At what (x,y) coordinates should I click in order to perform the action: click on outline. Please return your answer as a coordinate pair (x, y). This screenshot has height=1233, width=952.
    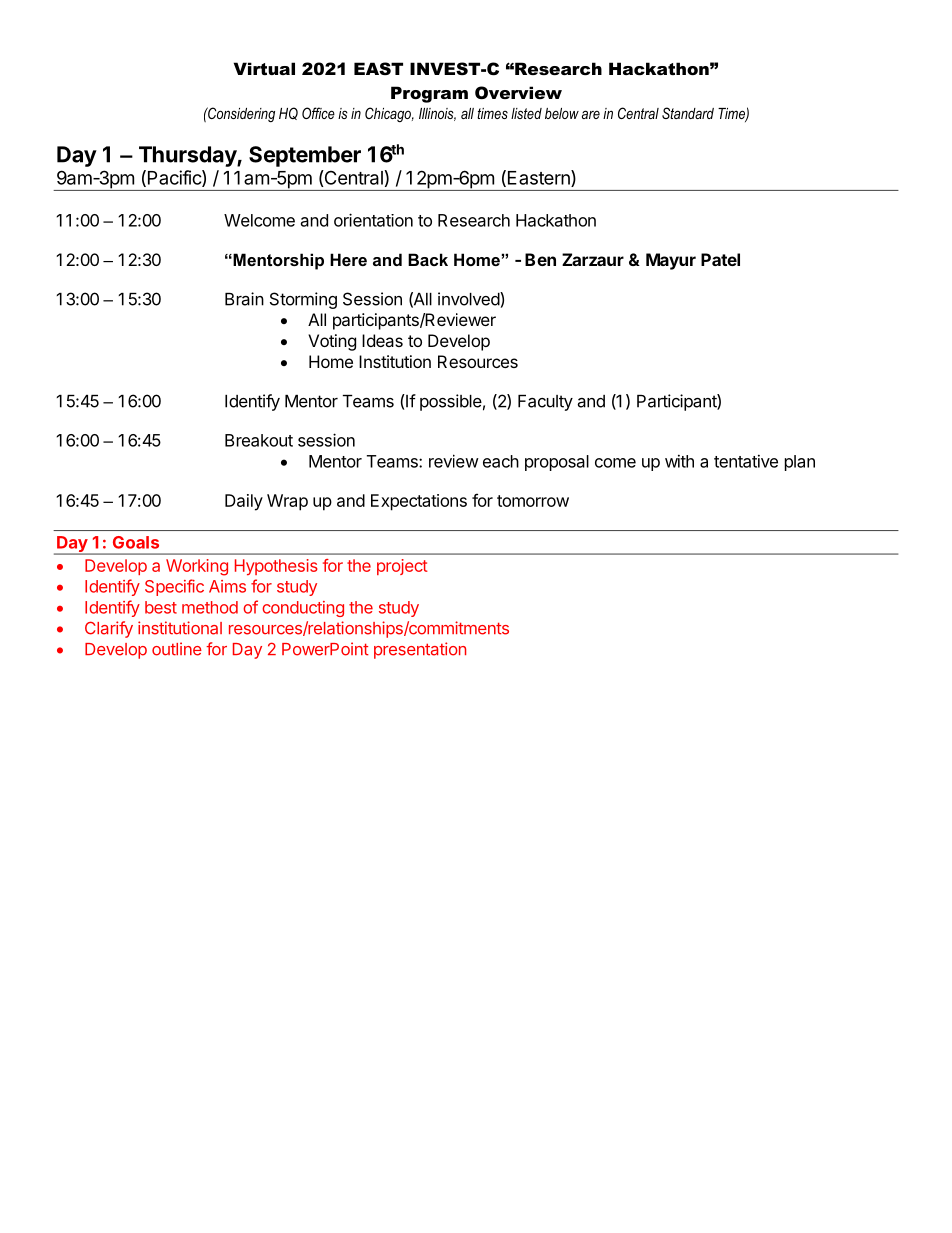
    Looking at the image, I should click on (177, 649).
